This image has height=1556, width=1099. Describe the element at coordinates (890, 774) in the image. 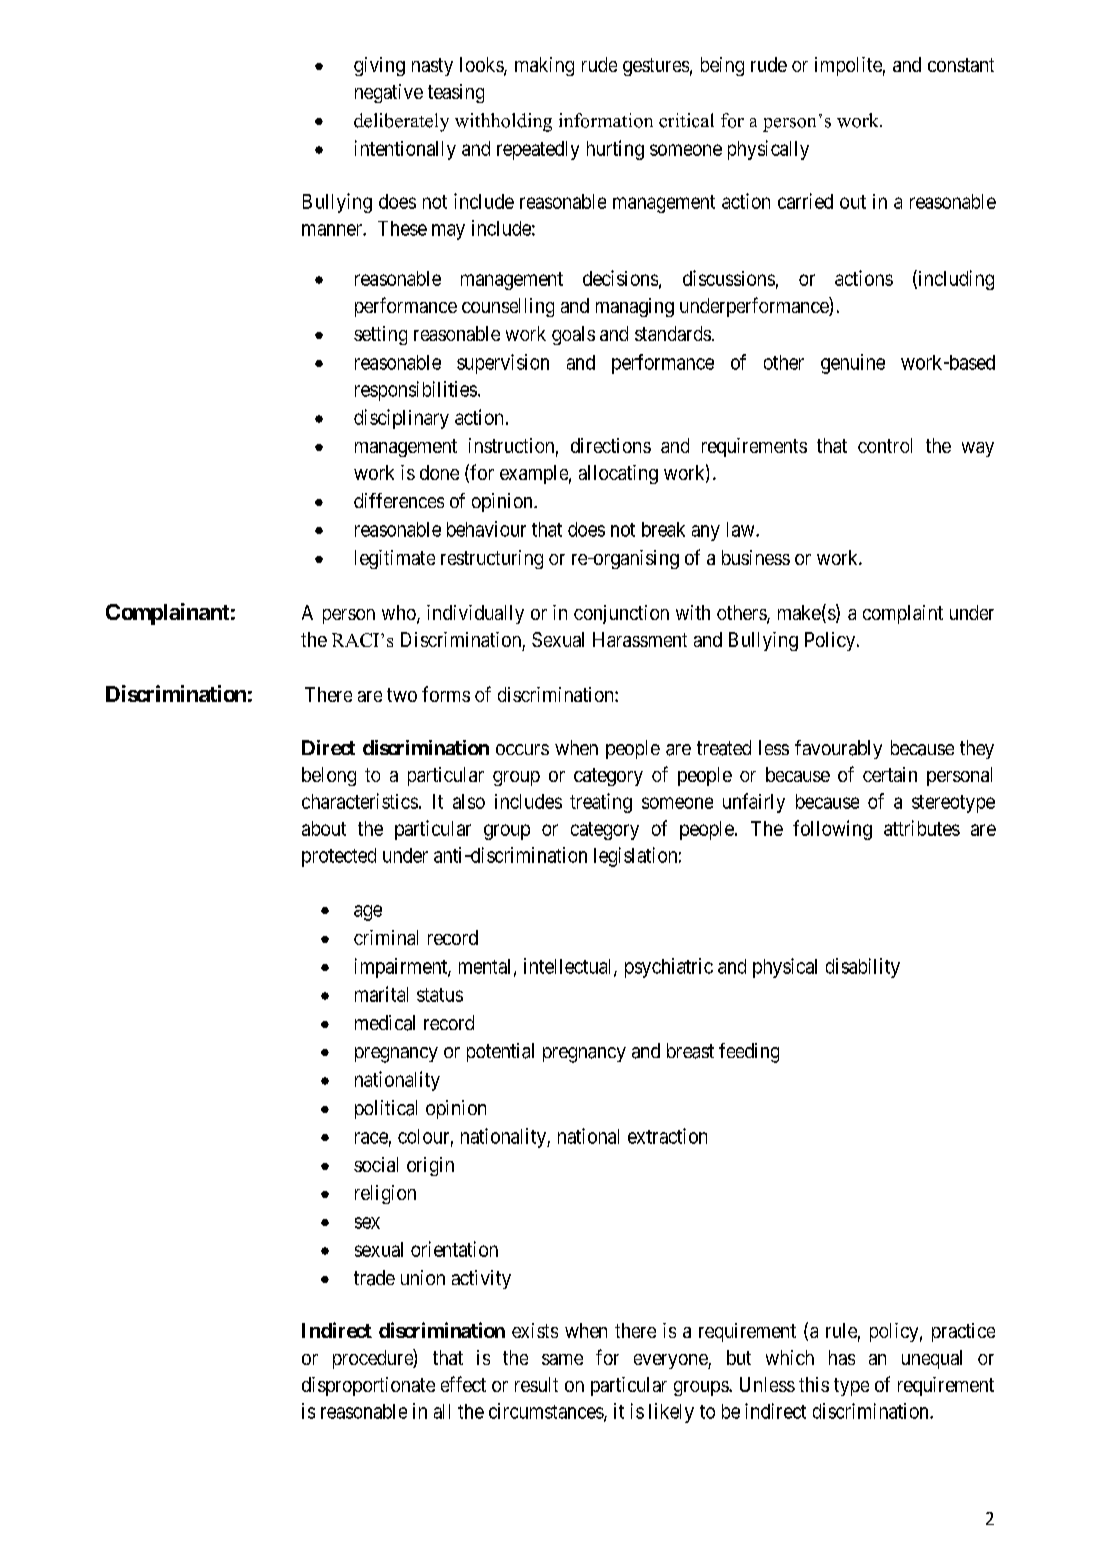

I see `certain` at that location.
